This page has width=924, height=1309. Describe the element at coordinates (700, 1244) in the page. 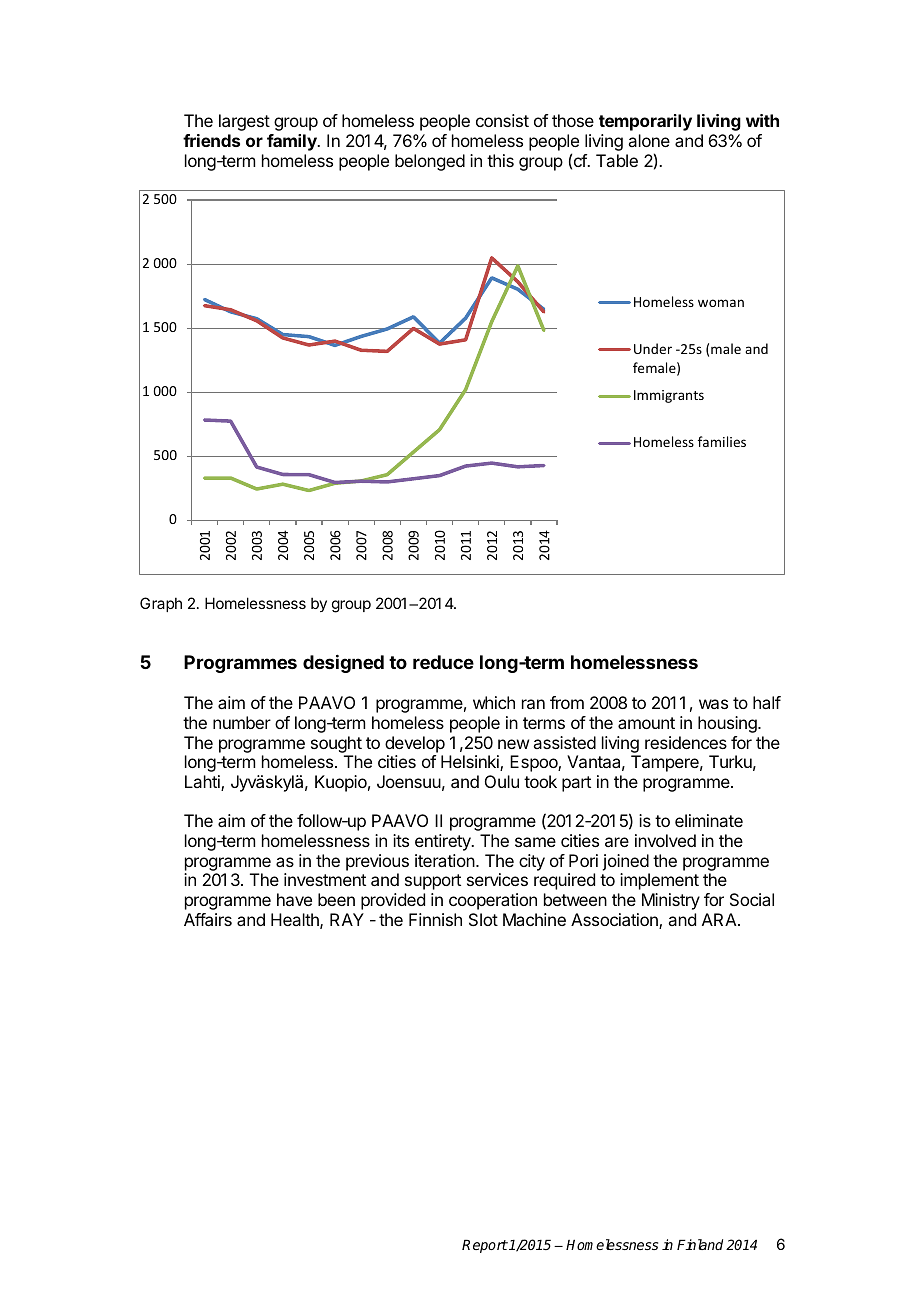

I see `Finland` at that location.
